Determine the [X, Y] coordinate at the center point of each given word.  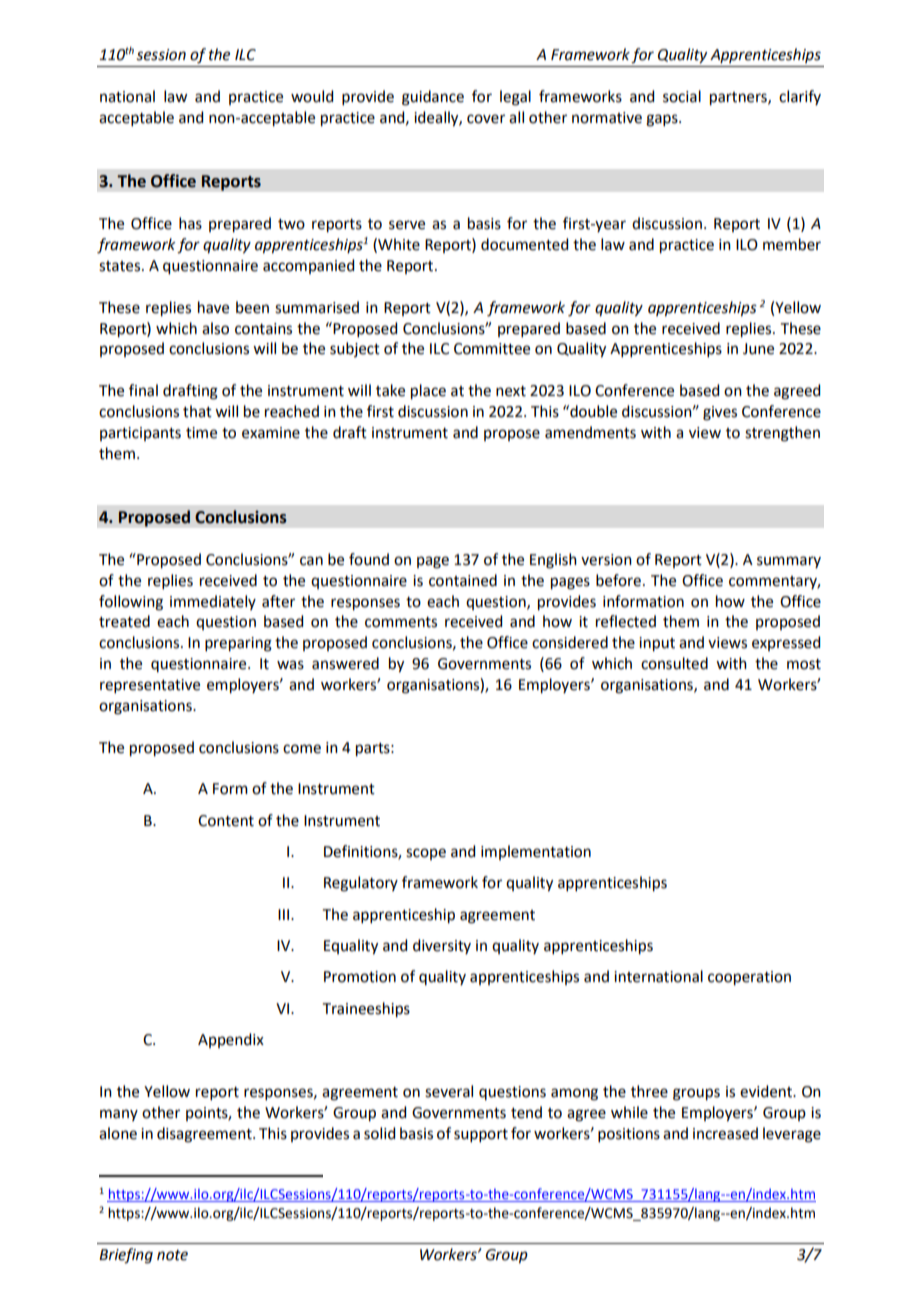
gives [720, 413]
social [682, 96]
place [428, 392]
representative [150, 686]
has [190, 223]
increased [725, 1133]
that [197, 411]
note [172, 1255]
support [481, 1135]
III [283, 914]
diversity [442, 946]
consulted [674, 663]
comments [401, 622]
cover [486, 119]
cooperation [749, 978]
